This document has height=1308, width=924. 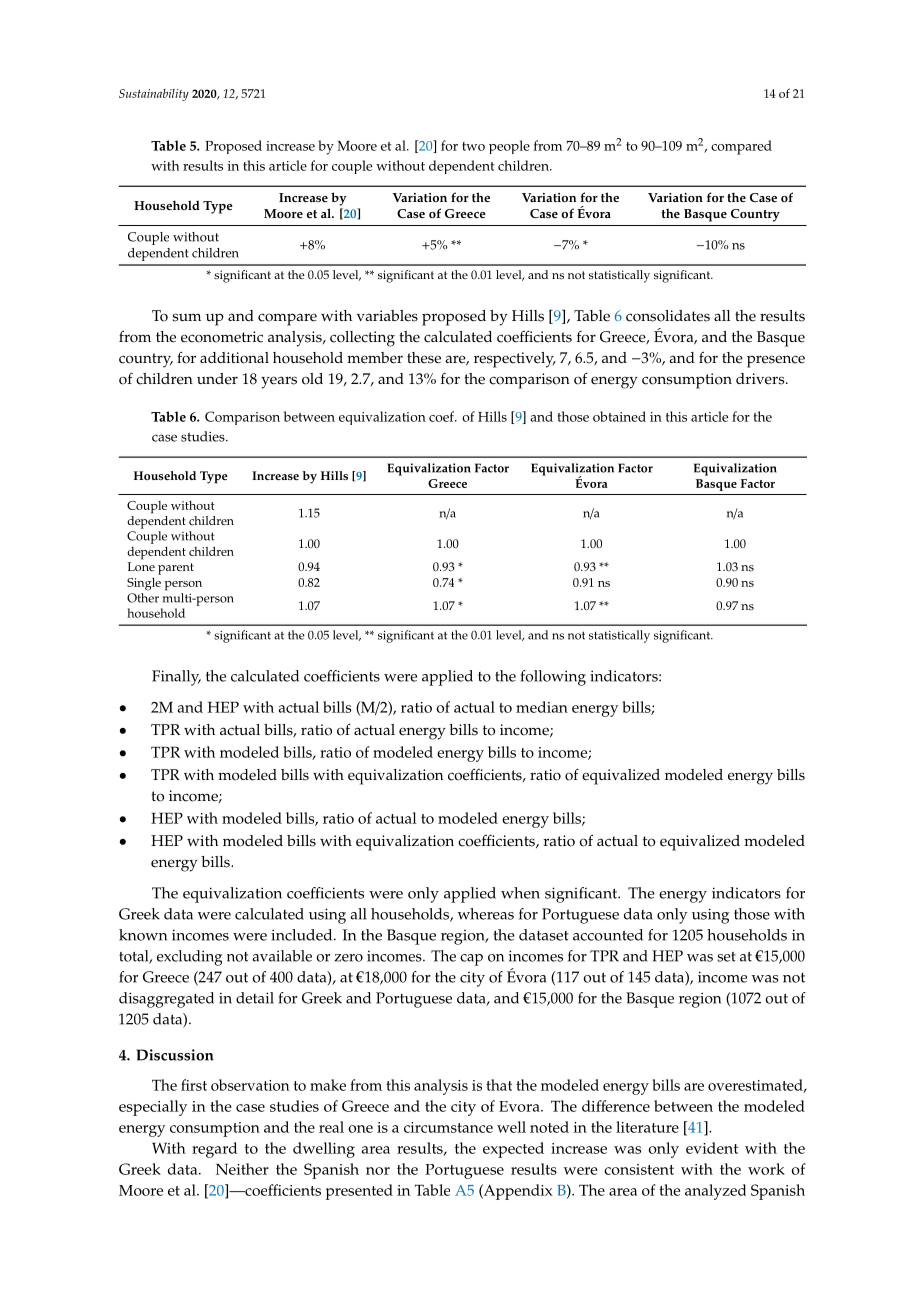 What do you see at coordinates (154, 95) in the document?
I see `Sustainability` at bounding box center [154, 95].
